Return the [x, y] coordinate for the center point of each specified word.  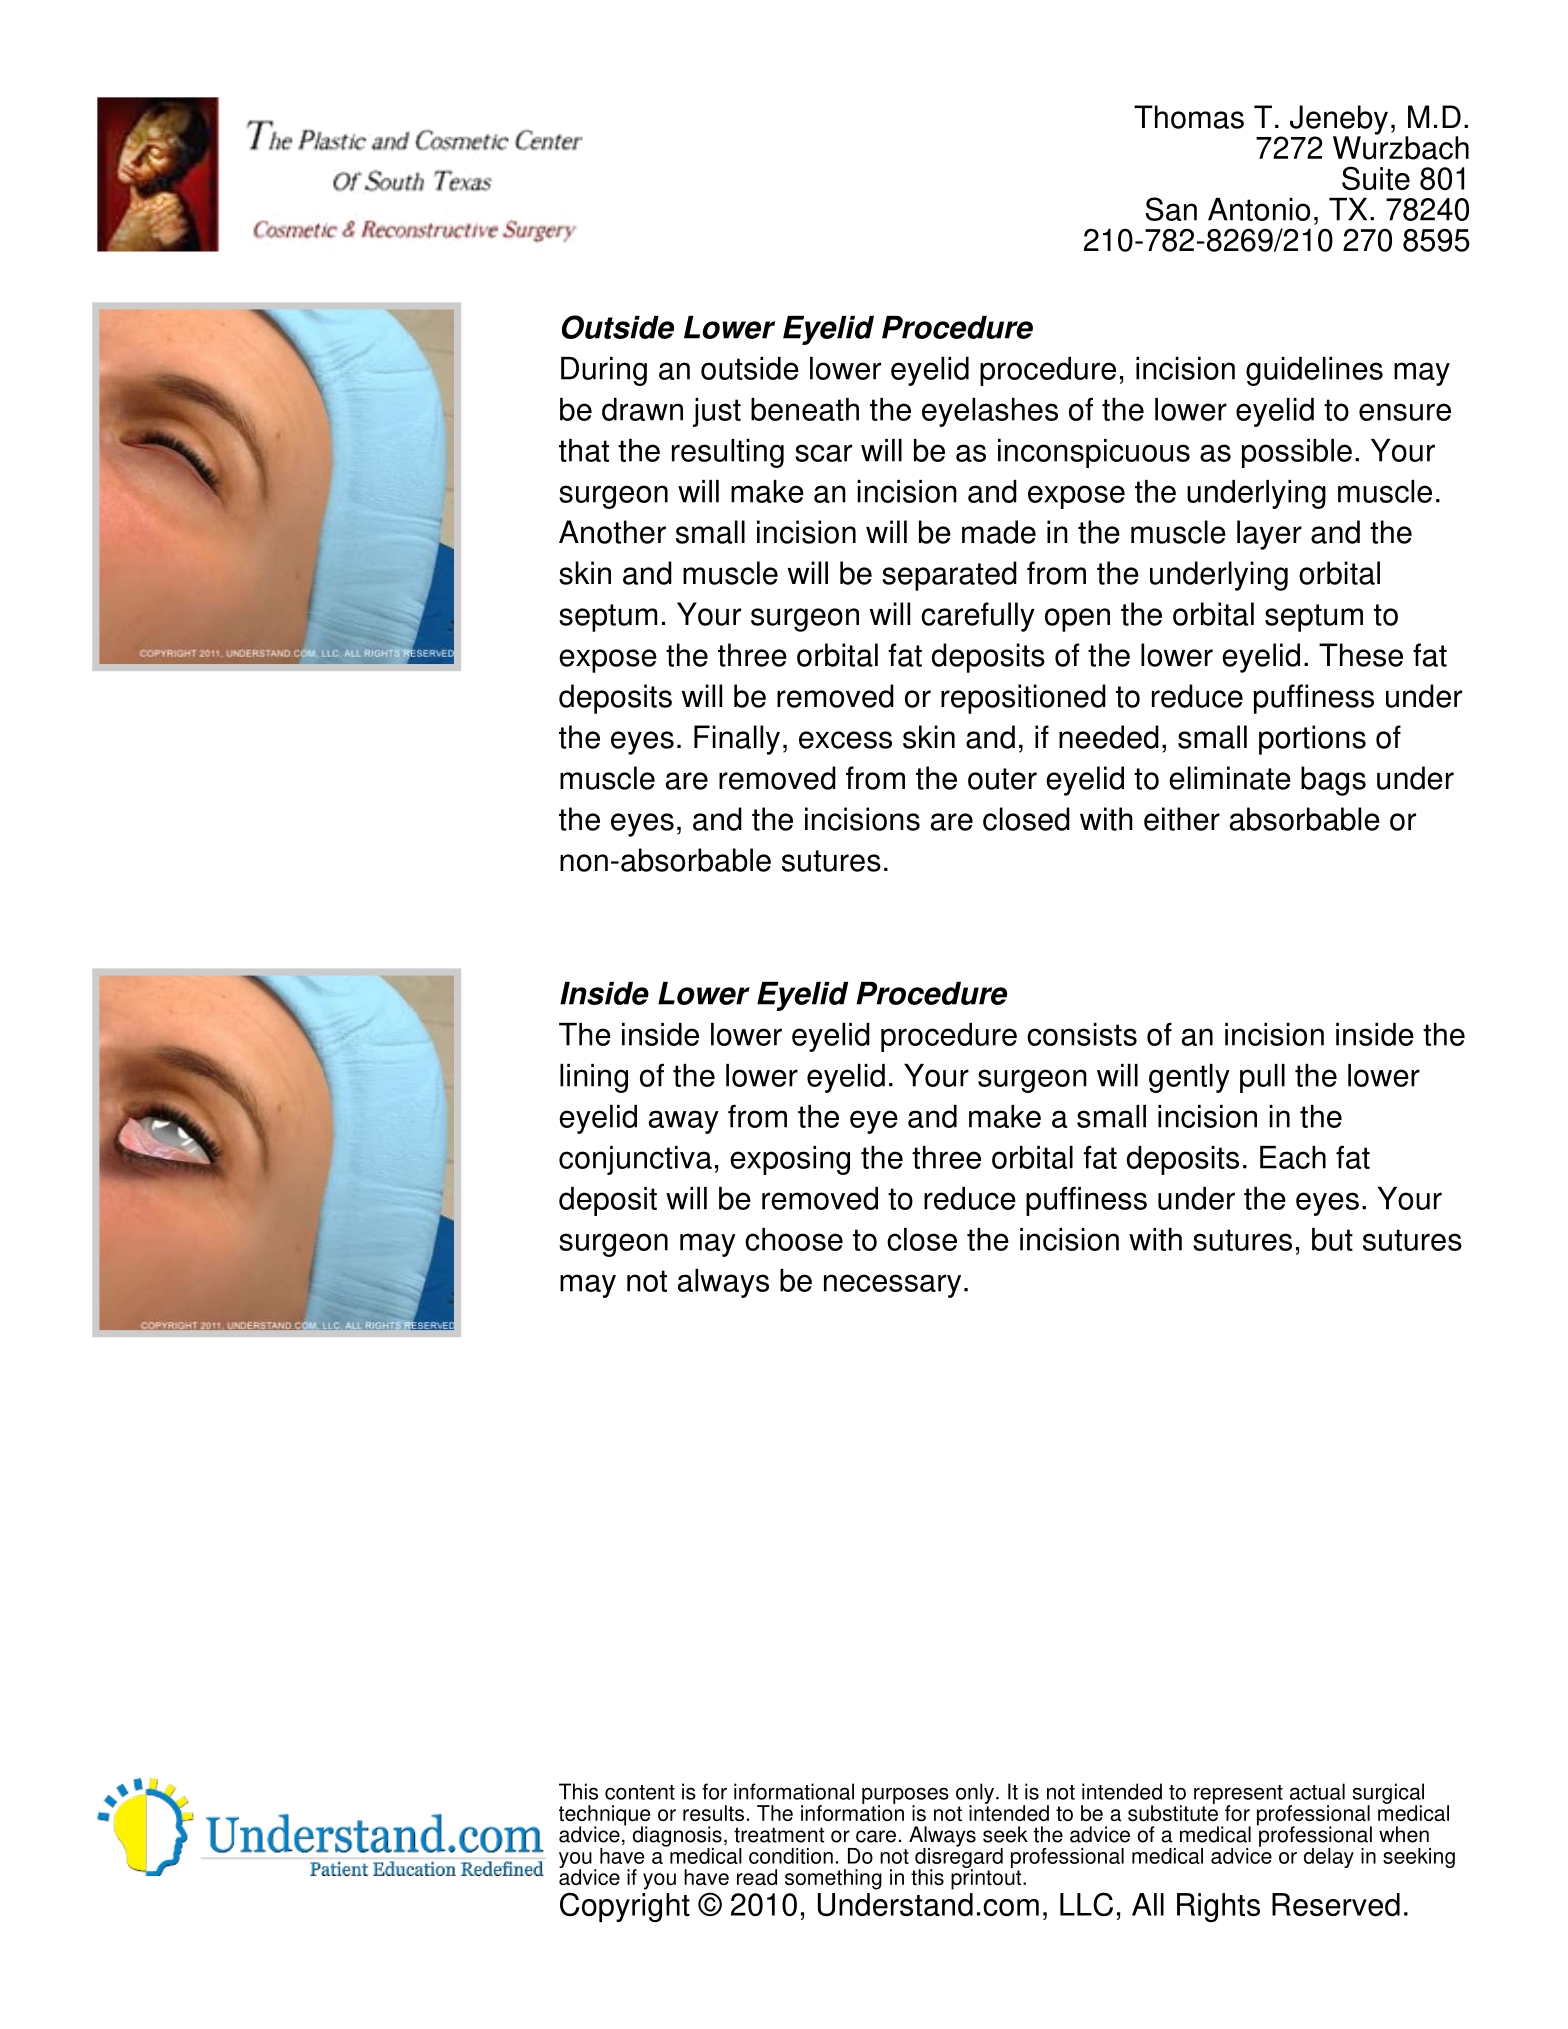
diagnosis [677, 1837]
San [1171, 209]
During [604, 371]
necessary [892, 1286]
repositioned [1023, 699]
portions [1312, 740]
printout [987, 1878]
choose [794, 1239]
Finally [737, 740]
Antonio [1259, 209]
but [1332, 1239]
